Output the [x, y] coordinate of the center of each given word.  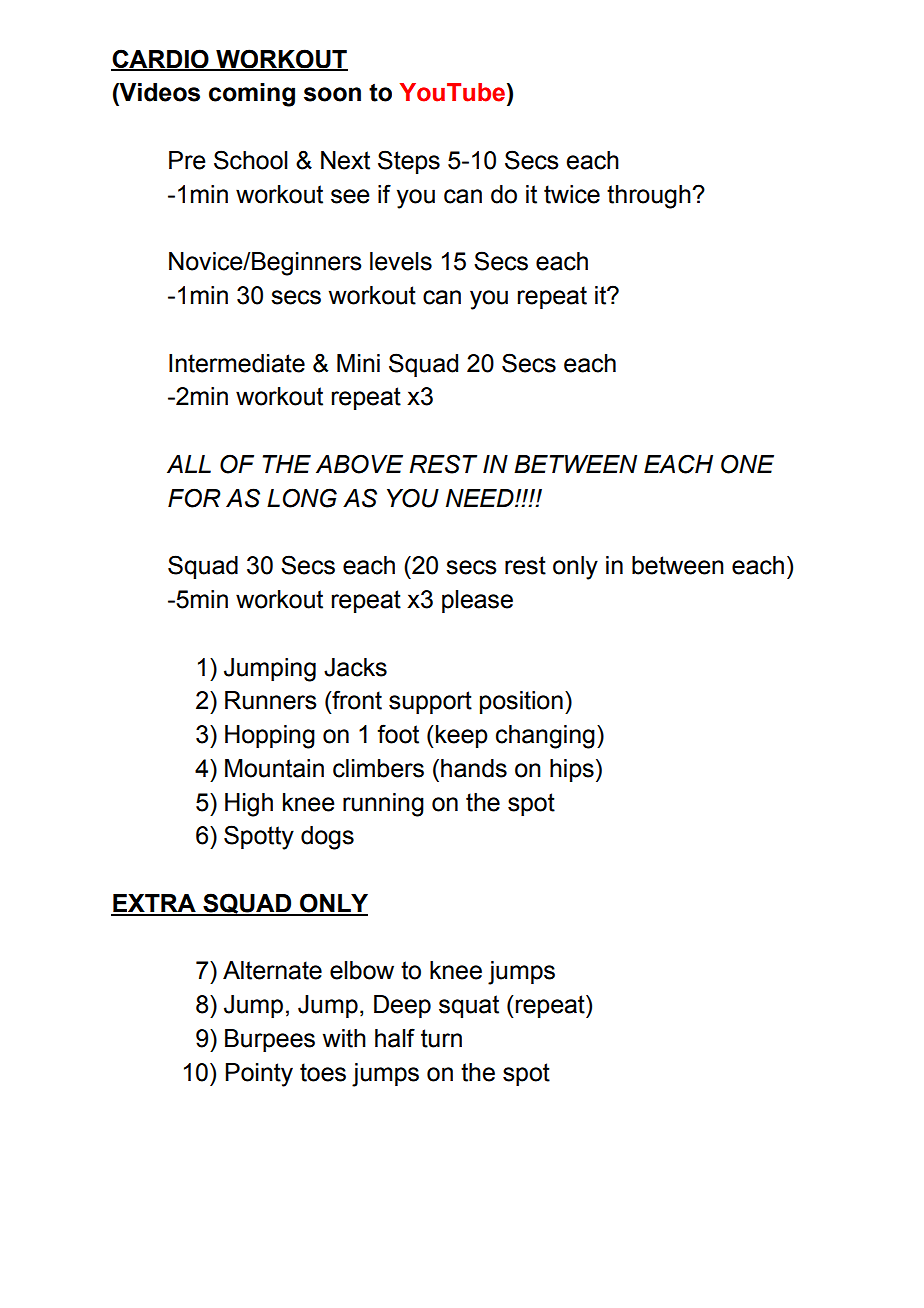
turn [441, 1038]
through [650, 197]
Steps [409, 162]
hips [572, 770]
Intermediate [237, 363]
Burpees [270, 1040]
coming [252, 95]
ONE [747, 464]
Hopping [270, 737]
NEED [481, 498]
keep [462, 736]
